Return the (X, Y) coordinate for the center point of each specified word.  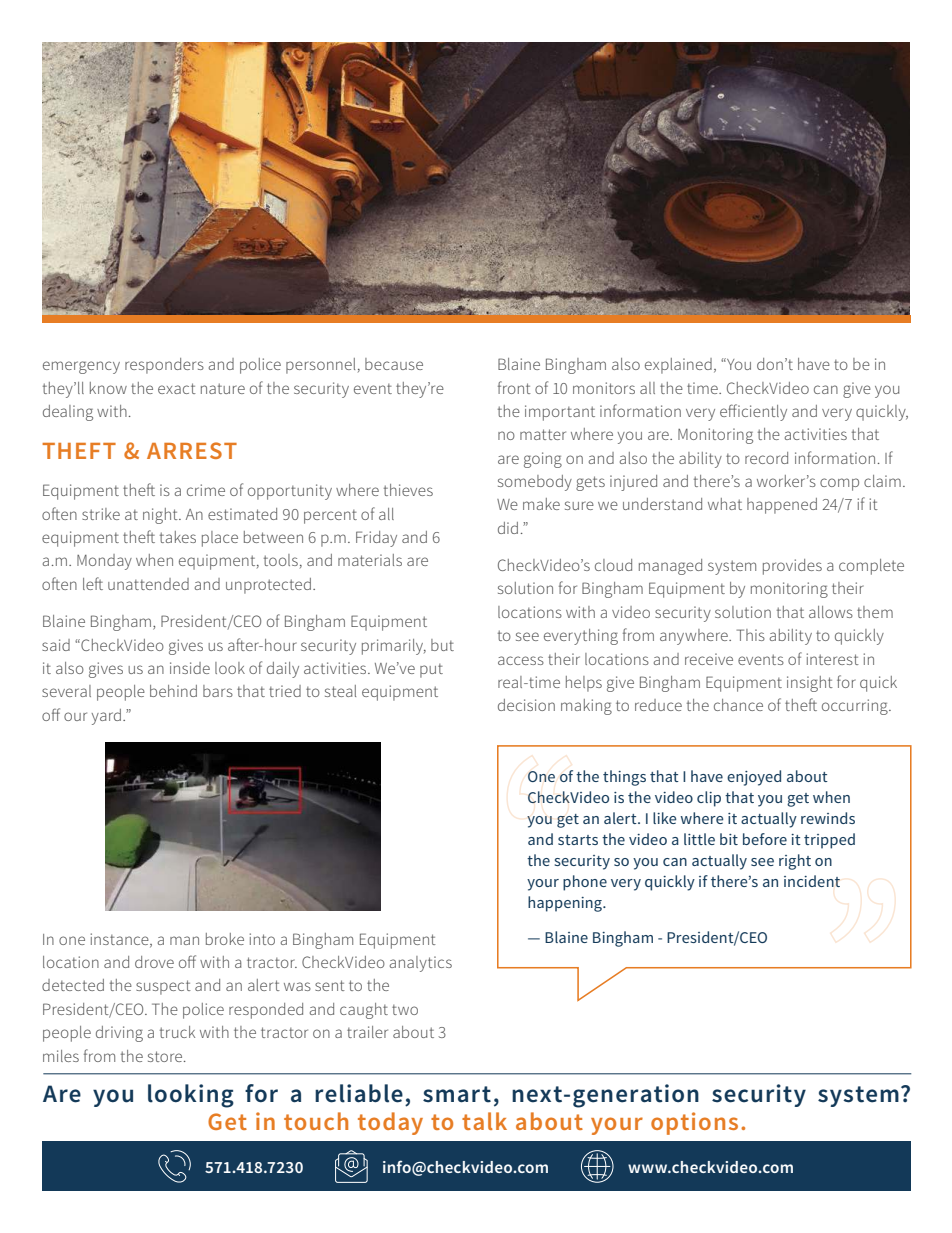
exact (177, 388)
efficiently (753, 412)
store (166, 1056)
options (694, 1123)
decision (526, 705)
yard (106, 717)
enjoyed (754, 778)
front (514, 387)
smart (457, 1094)
